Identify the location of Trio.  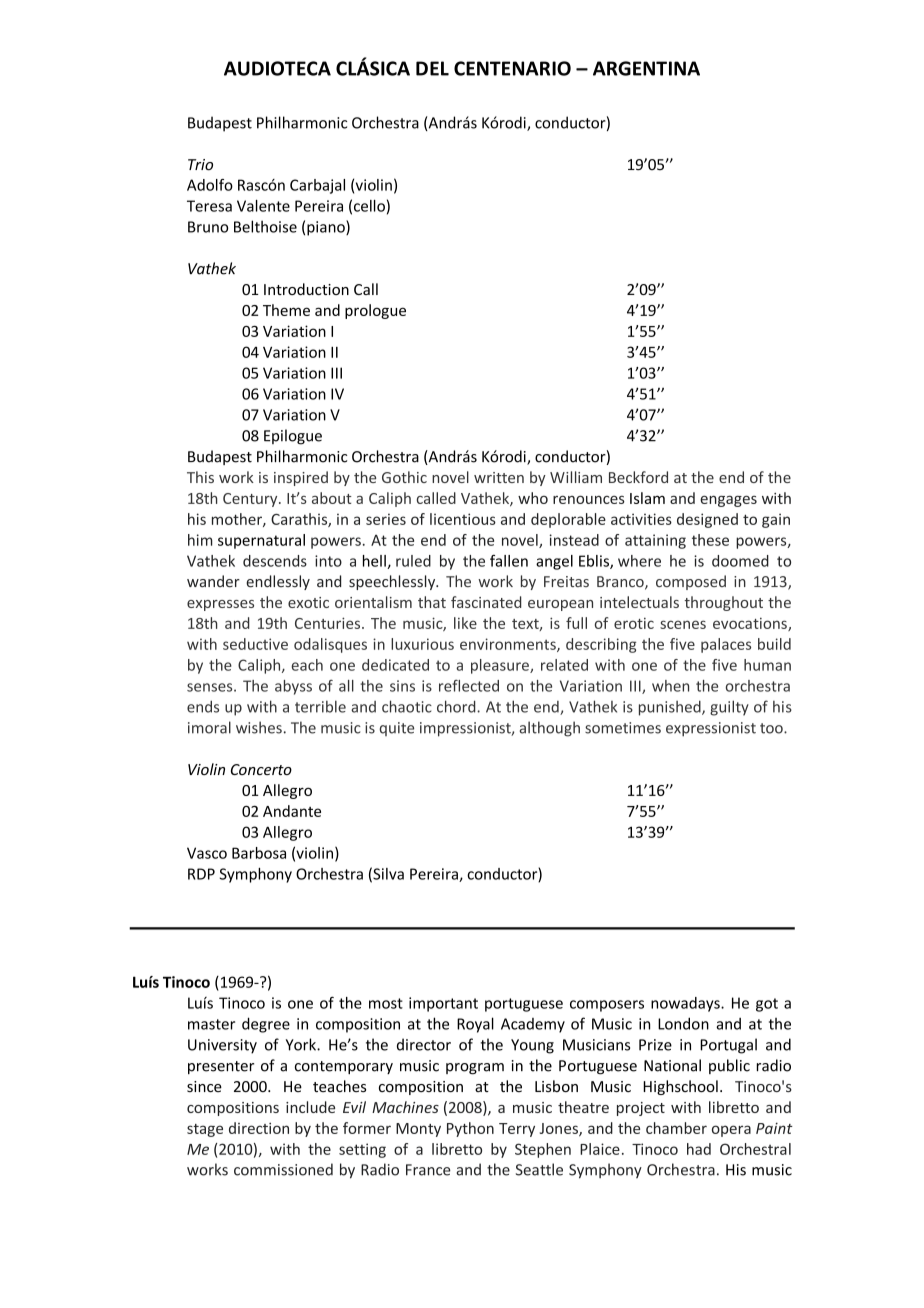
(200, 165).
